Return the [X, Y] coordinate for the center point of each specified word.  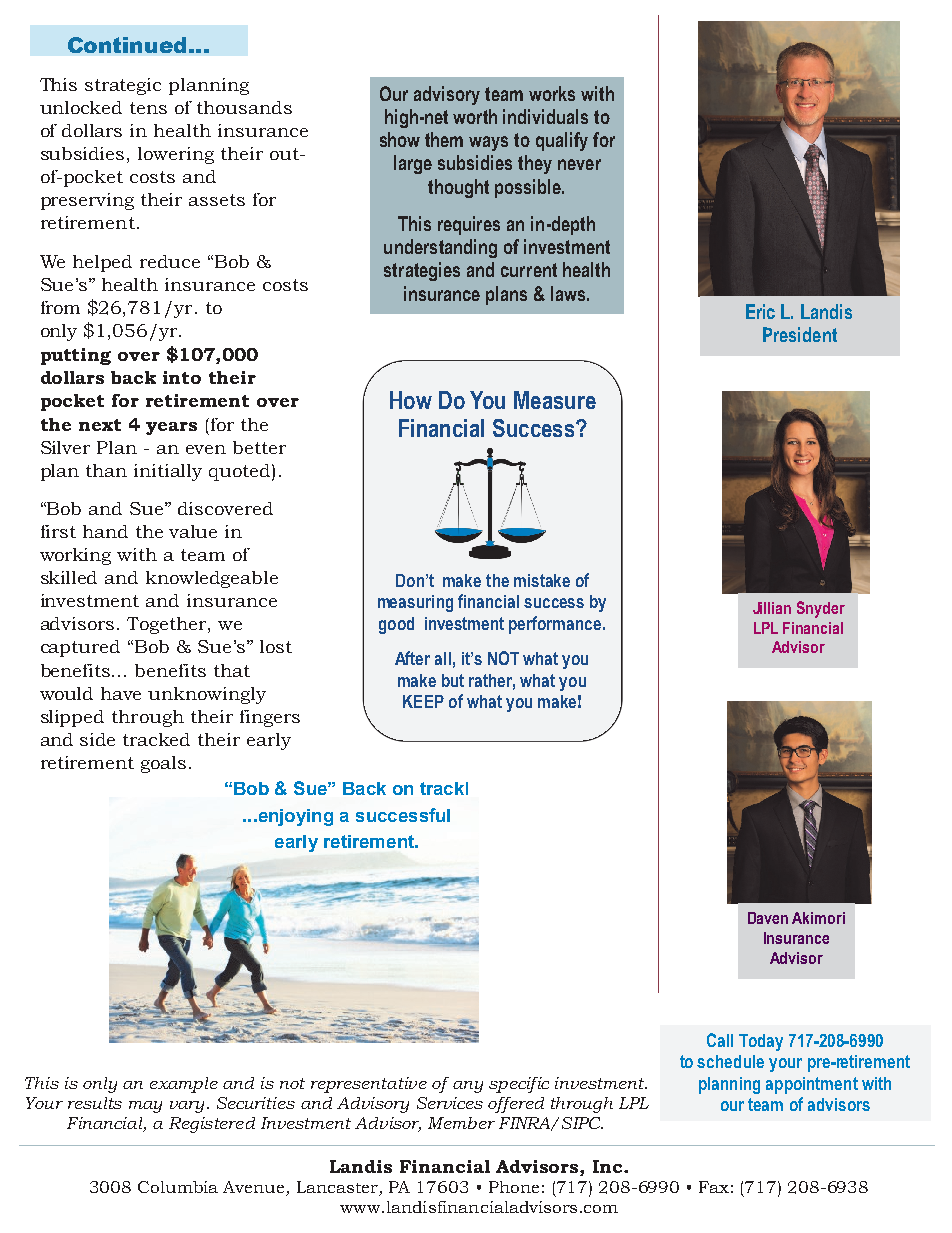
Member [461, 1123]
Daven [768, 918]
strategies [422, 271]
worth [475, 116]
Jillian [772, 608]
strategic [123, 86]
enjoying [294, 817]
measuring [415, 603]
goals [163, 764]
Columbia [178, 1187]
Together [168, 625]
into [182, 377]
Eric [760, 311]
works [552, 93]
